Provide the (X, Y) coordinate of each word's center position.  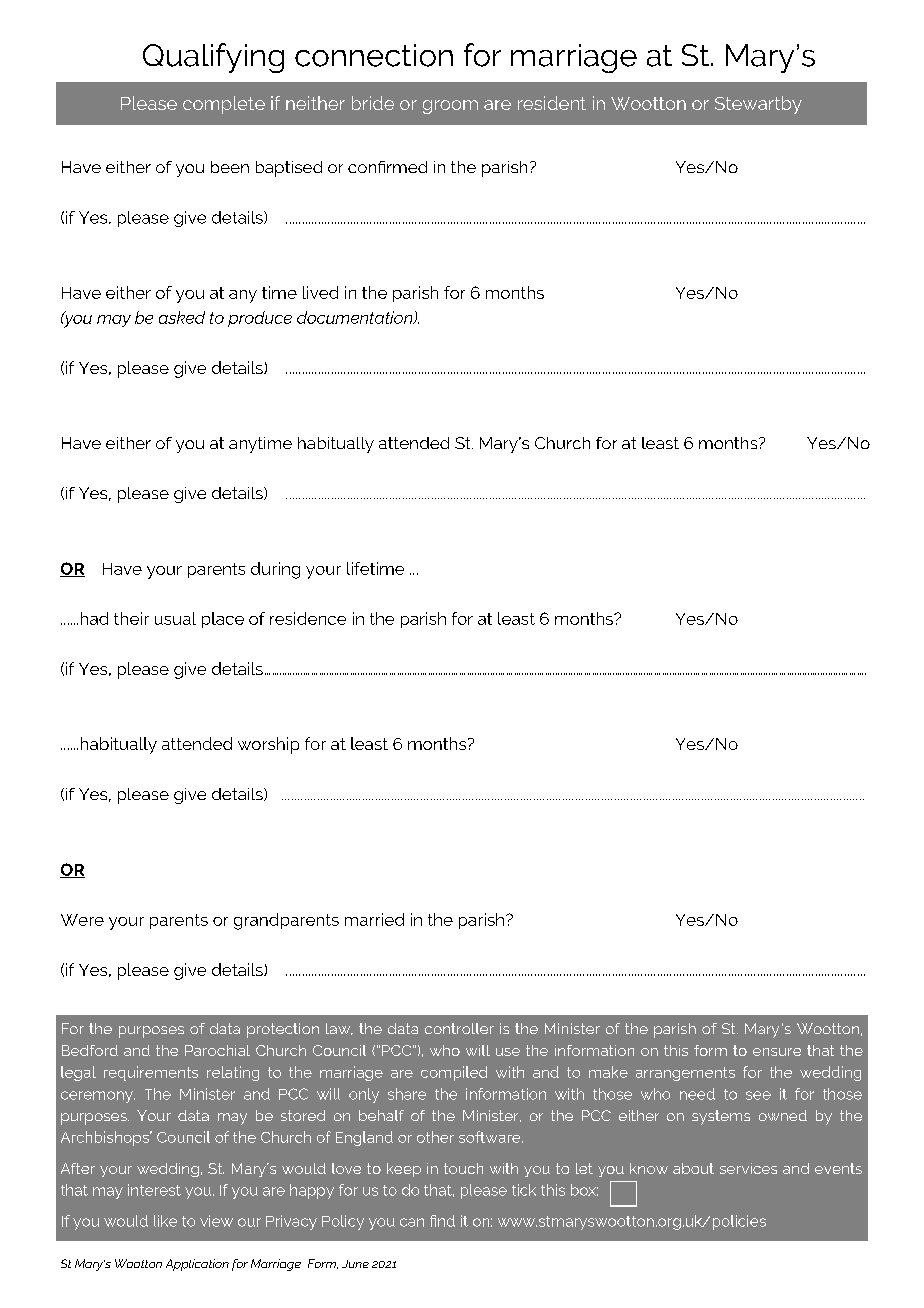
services (748, 1168)
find (442, 1221)
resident (552, 103)
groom (450, 107)
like (165, 1221)
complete (224, 105)
